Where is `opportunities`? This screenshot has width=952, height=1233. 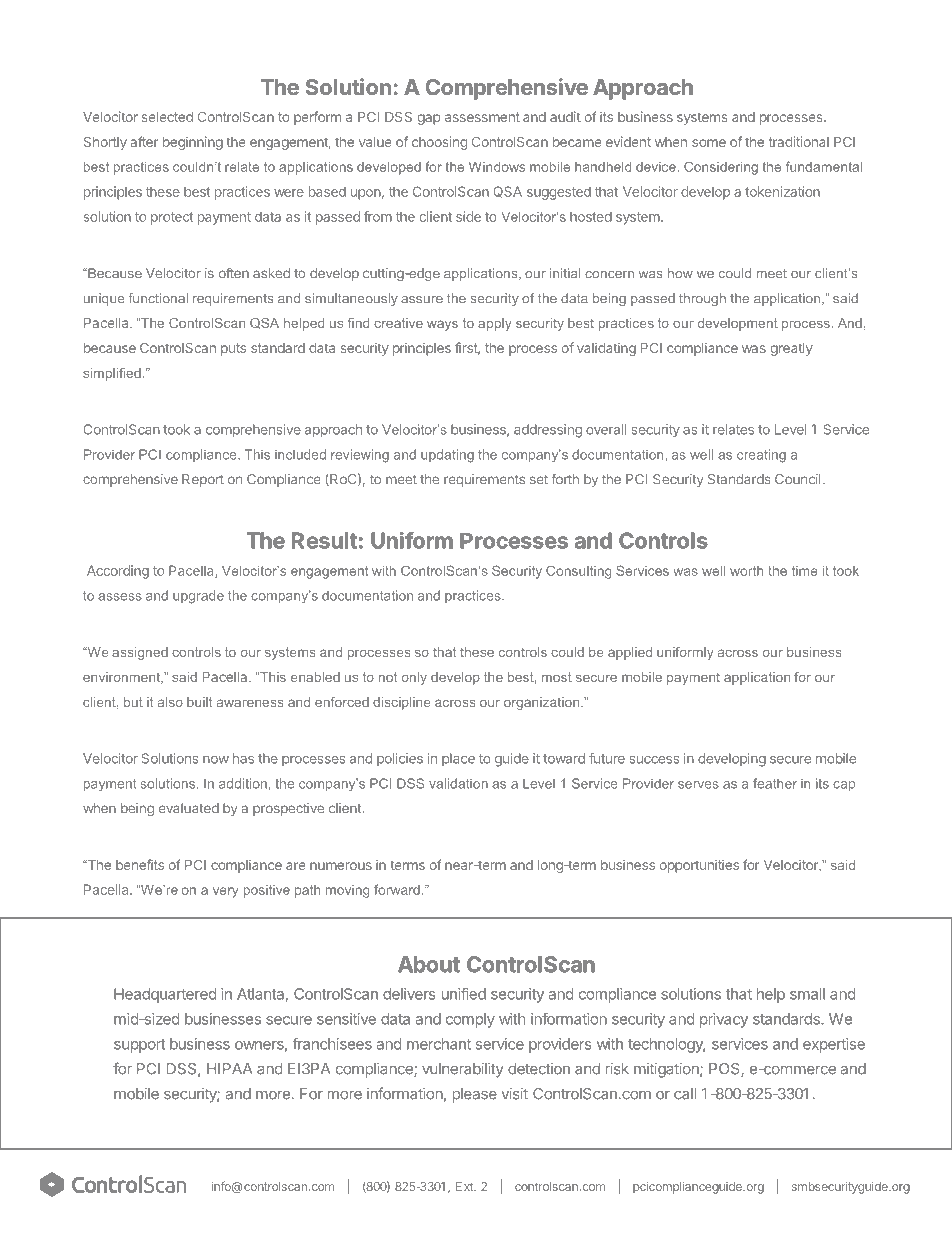
opportunities is located at coordinates (699, 866).
